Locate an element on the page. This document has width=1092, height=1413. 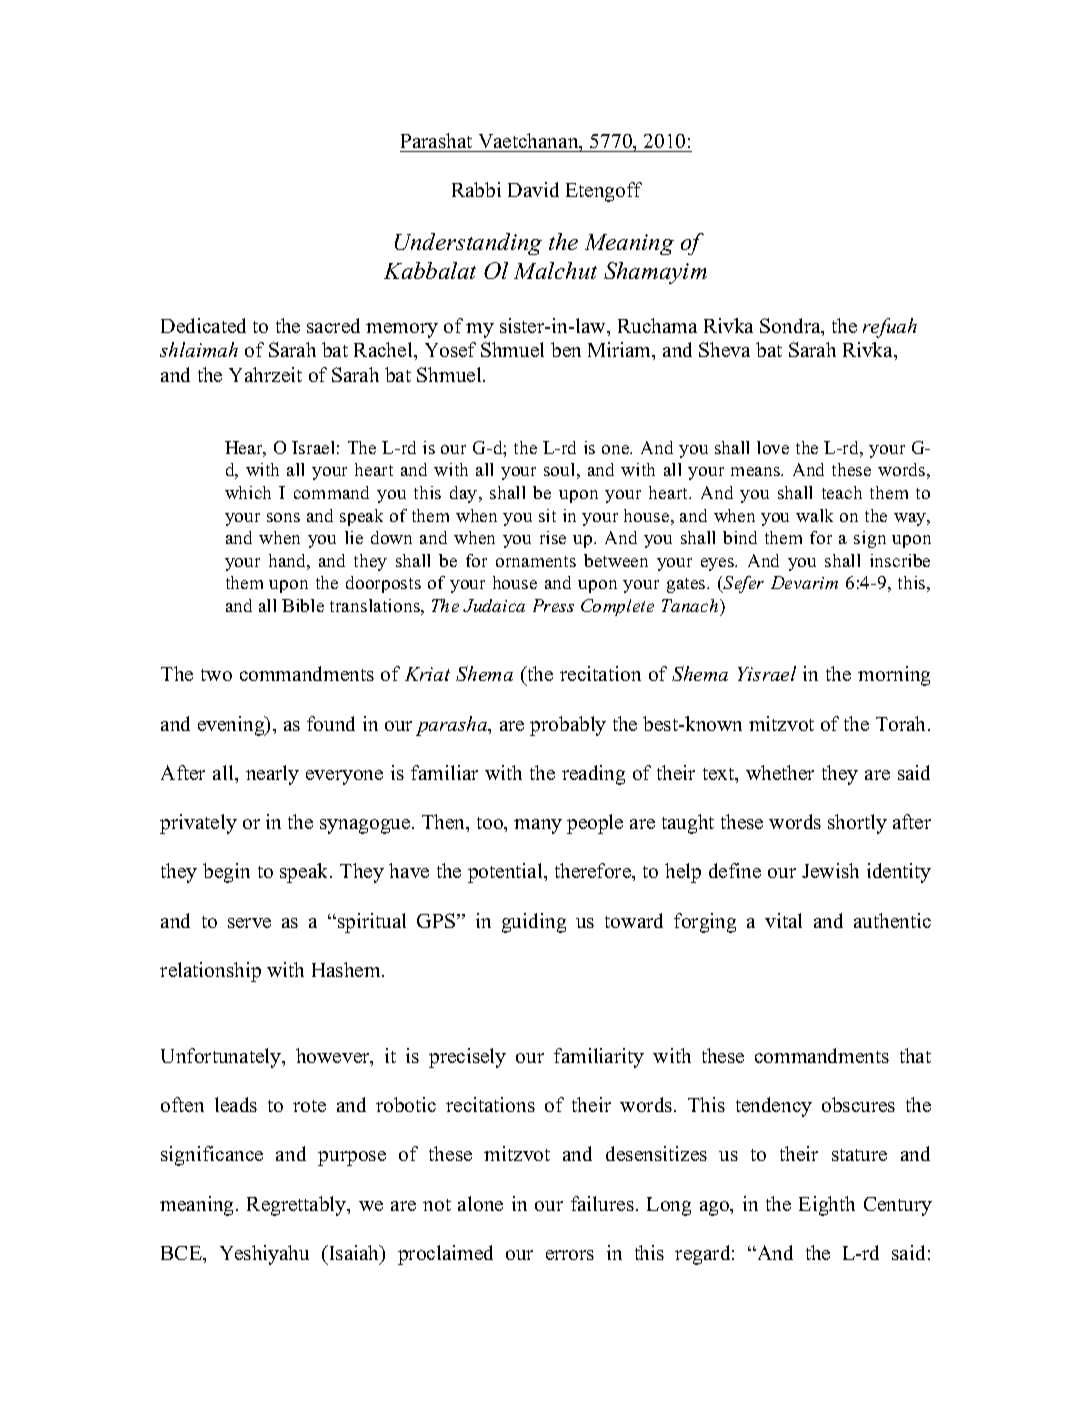
David is located at coordinates (533, 189).
